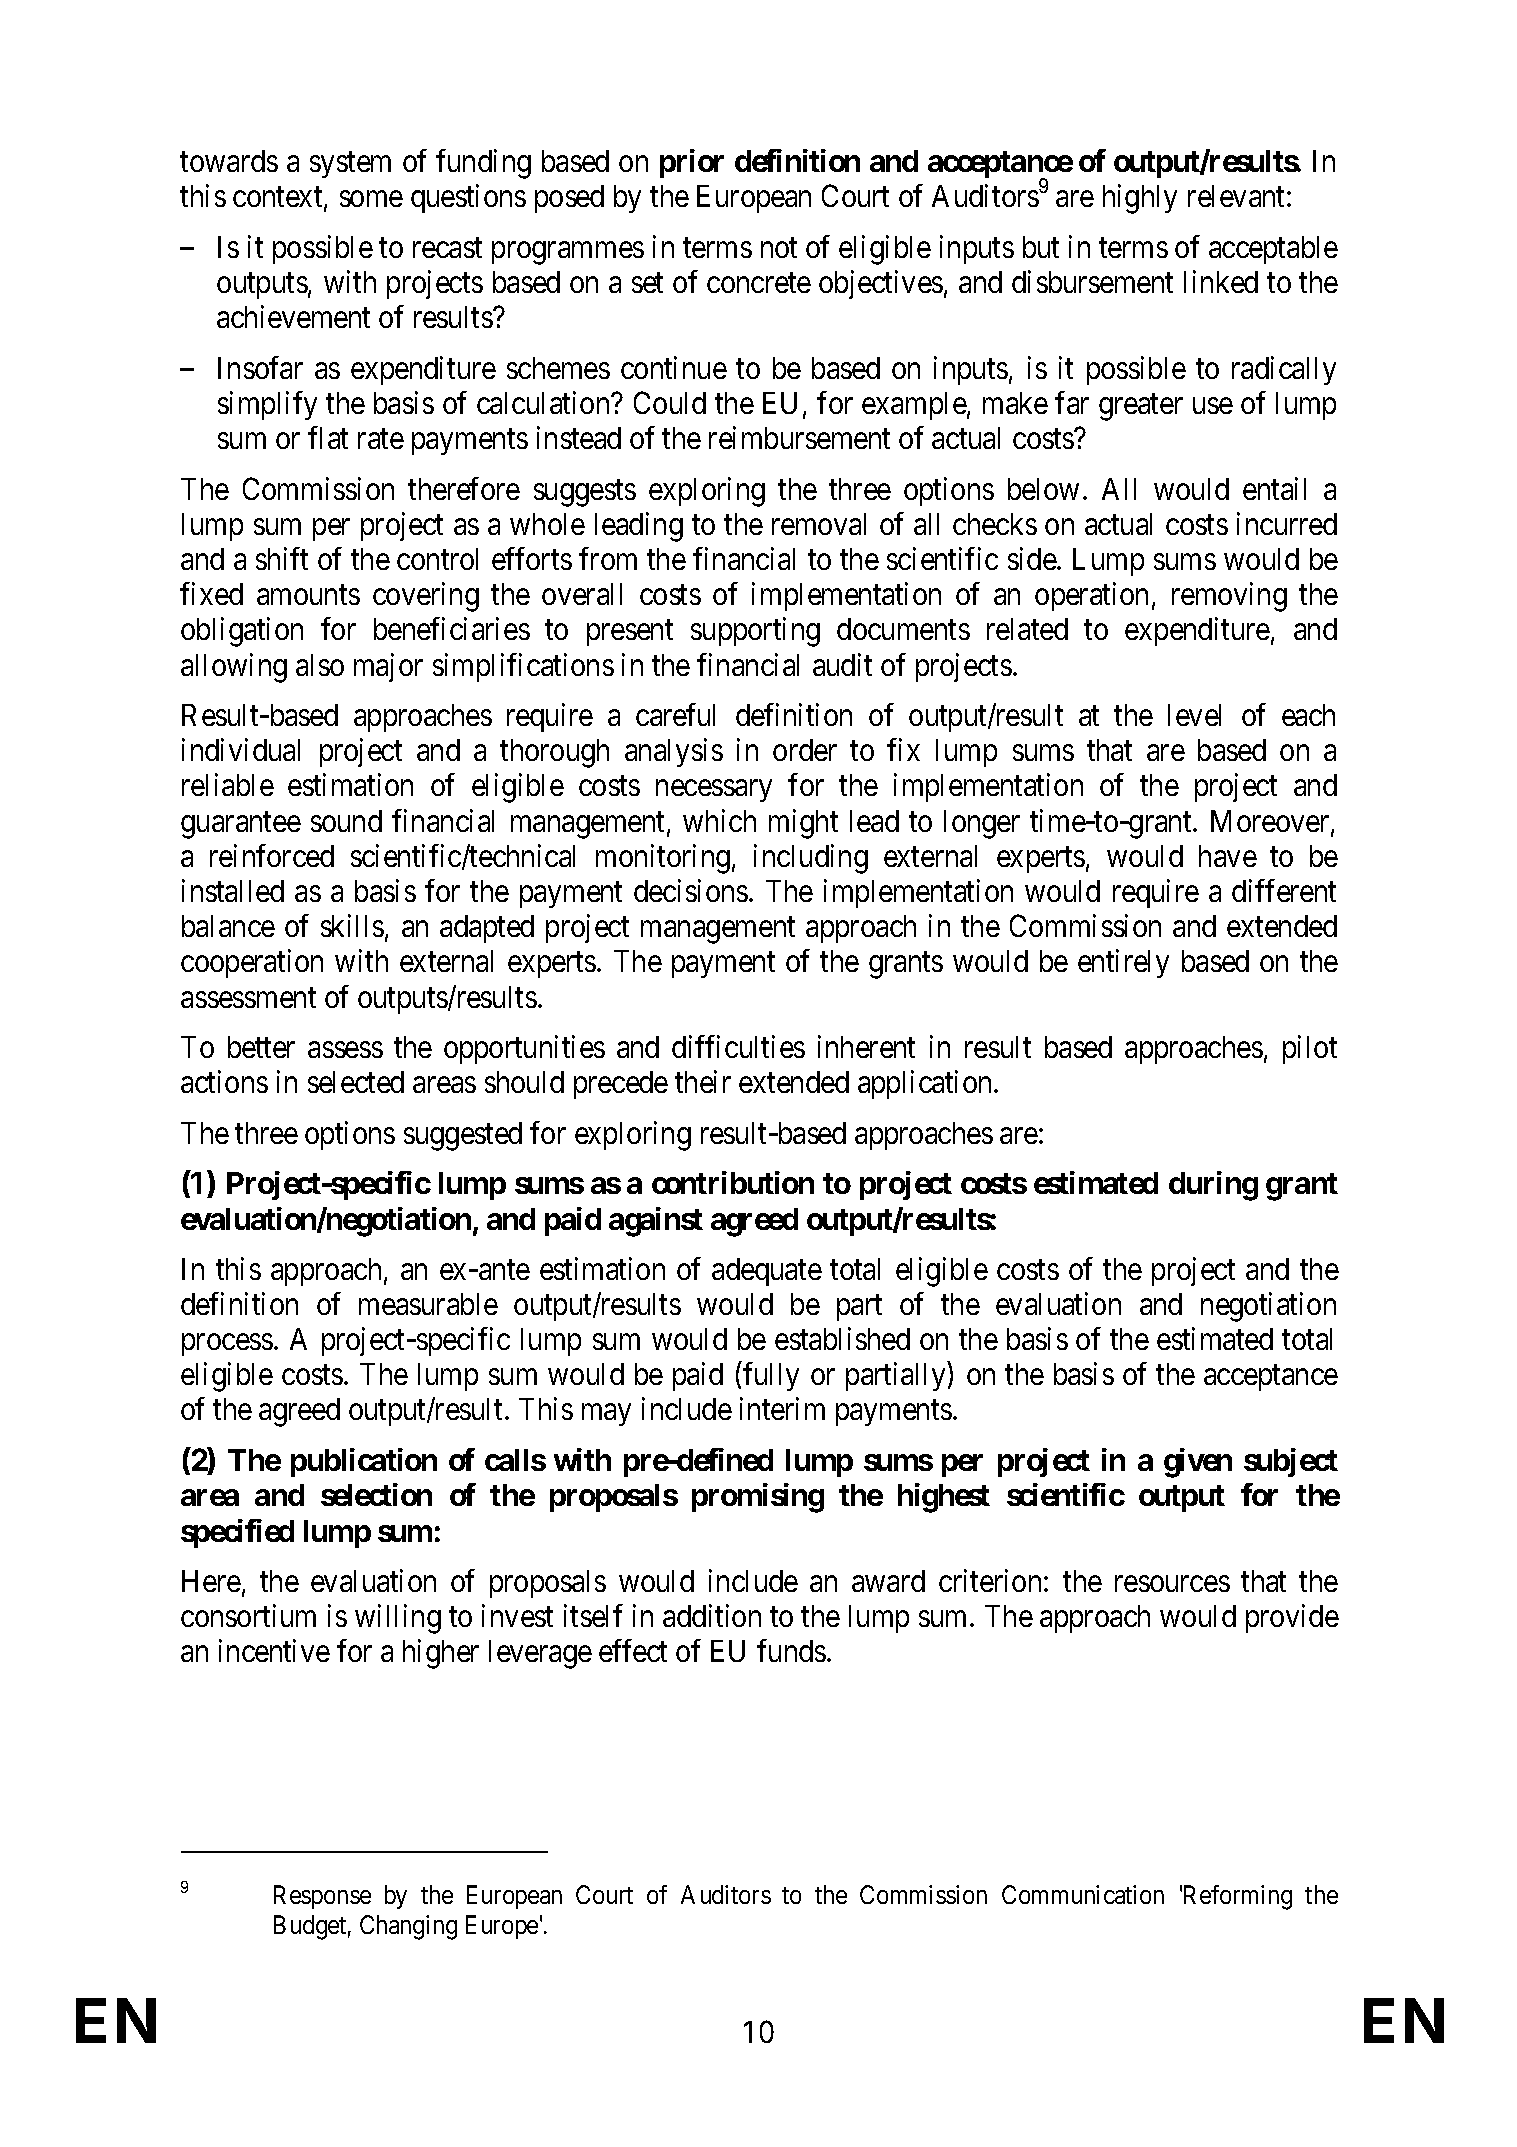  What do you see at coordinates (779, 248) in the screenshot?
I see `not` at bounding box center [779, 248].
